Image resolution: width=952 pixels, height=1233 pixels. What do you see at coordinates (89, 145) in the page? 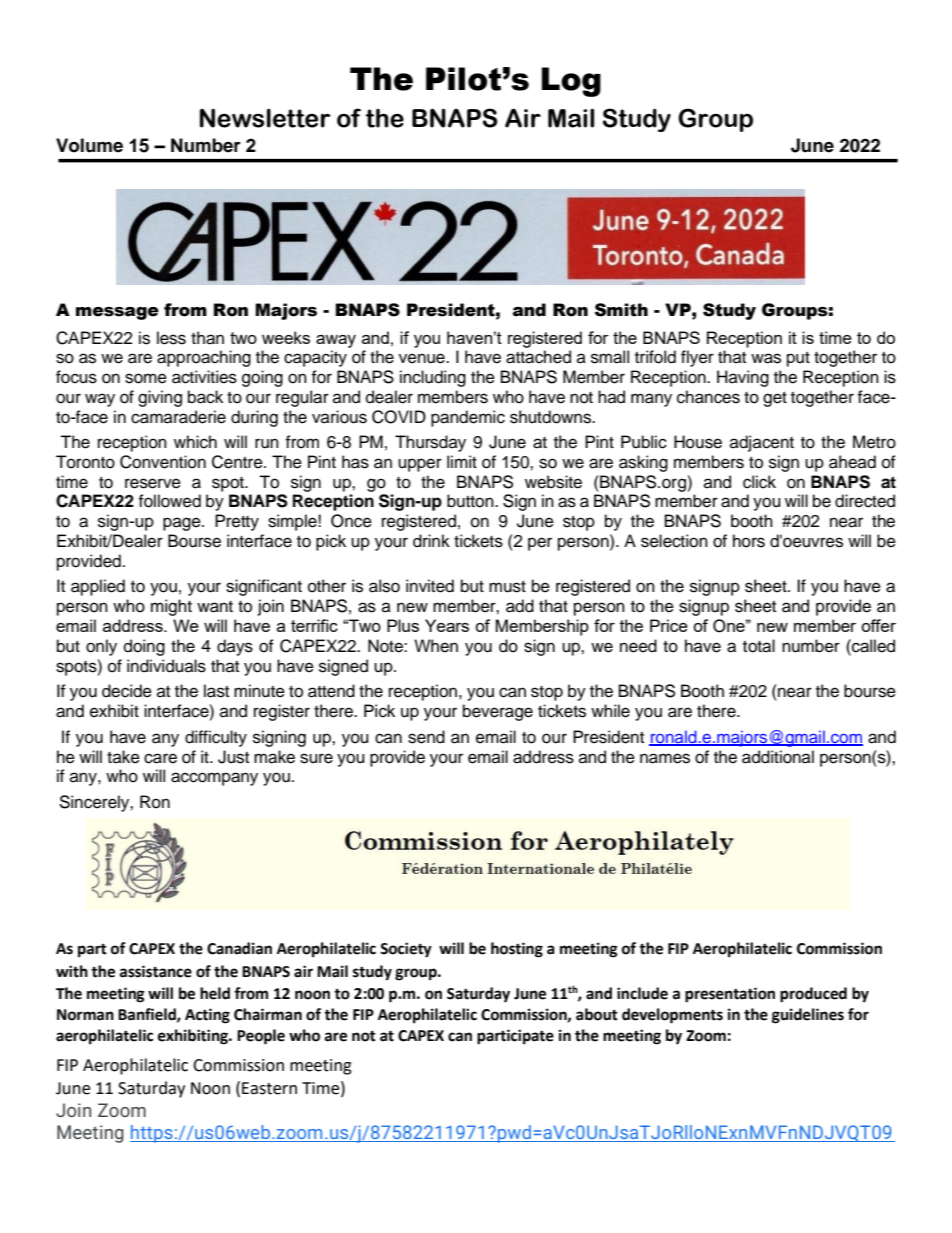
I see `Volume` at bounding box center [89, 145].
